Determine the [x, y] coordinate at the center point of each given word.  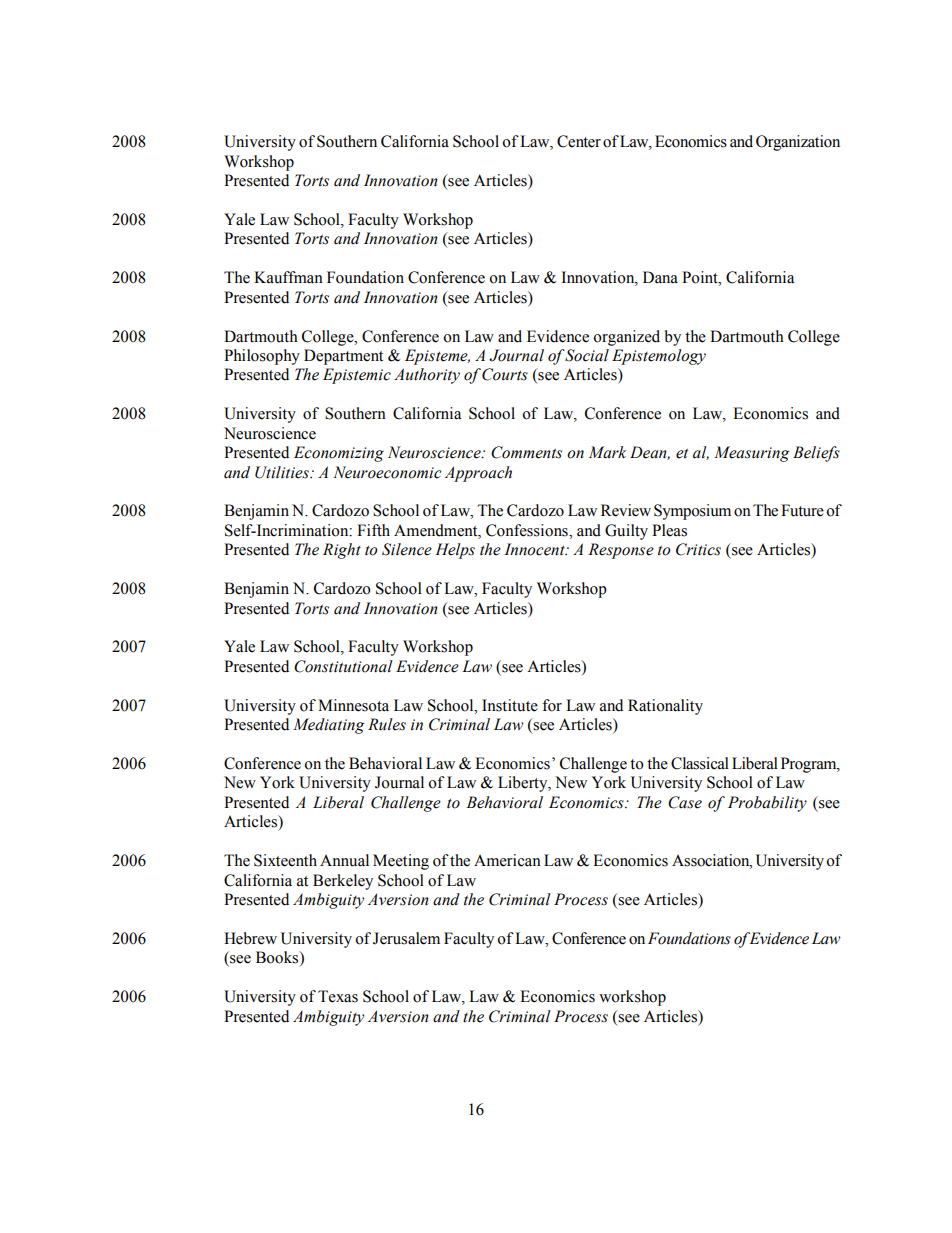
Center [579, 141]
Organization [798, 143]
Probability [767, 804]
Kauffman [288, 277]
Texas [338, 996]
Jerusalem [406, 938]
